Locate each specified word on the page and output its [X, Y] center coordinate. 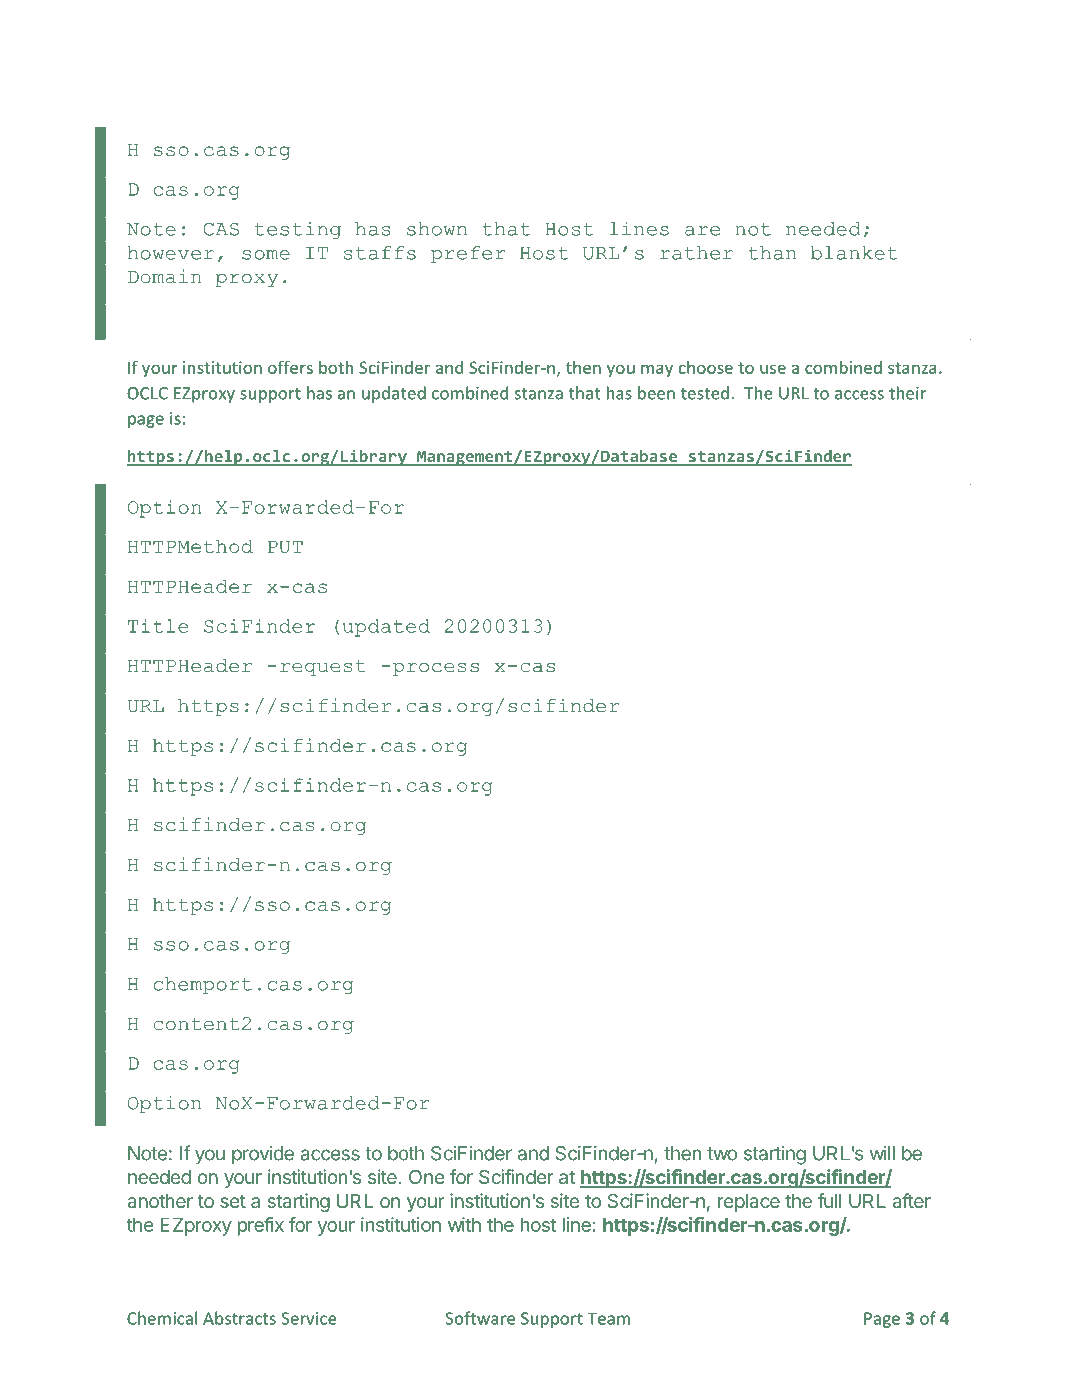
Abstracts [239, 1318]
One [427, 1176]
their [907, 393]
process [436, 669]
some [266, 255]
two [722, 1154]
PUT [285, 546]
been [656, 393]
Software [480, 1318]
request [323, 668]
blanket [854, 253]
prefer [468, 254]
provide [263, 1155]
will [882, 1153]
